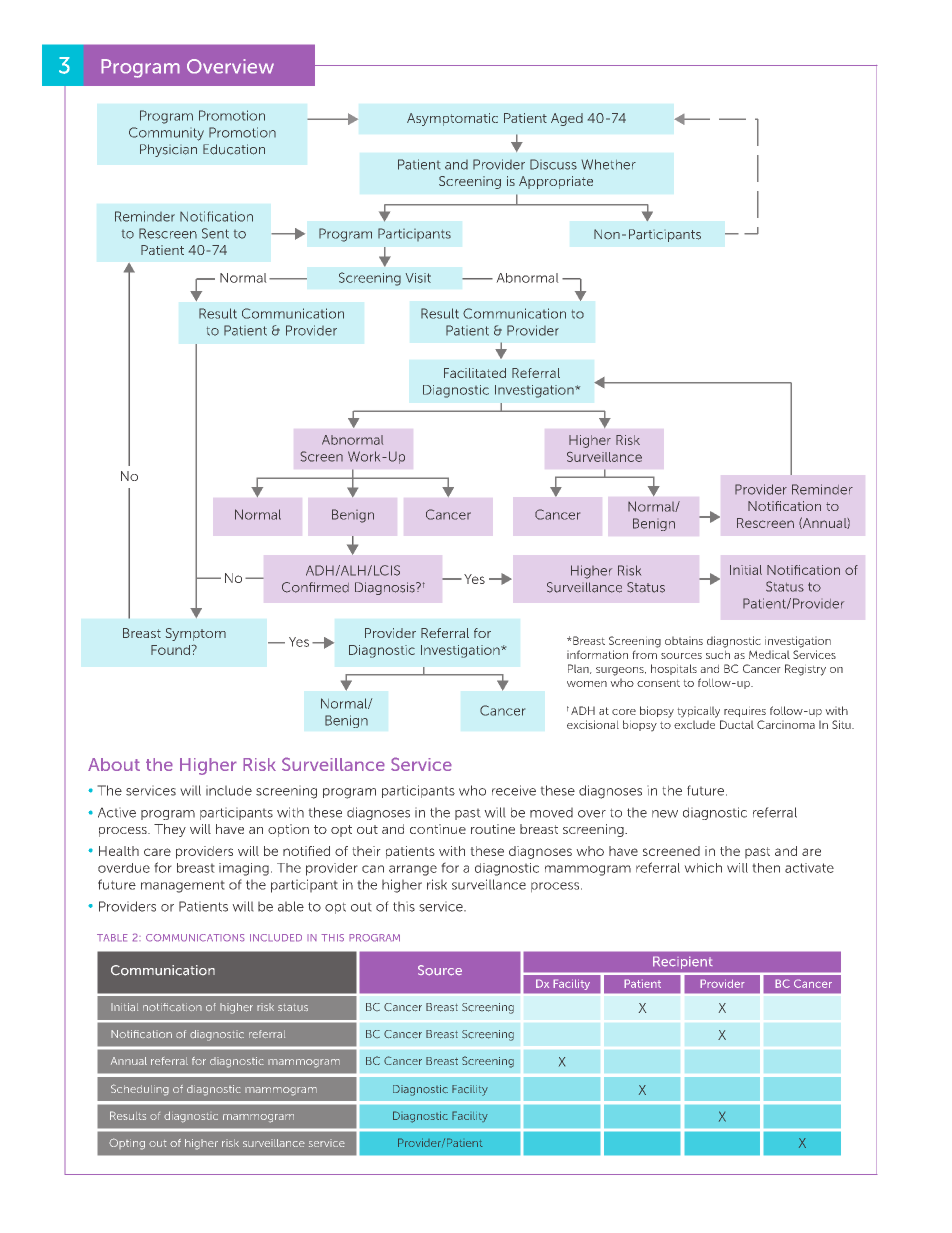 The height and width of the document is (1233, 952). Describe the element at coordinates (769, 654) in the document. I see `Medical` at that location.
